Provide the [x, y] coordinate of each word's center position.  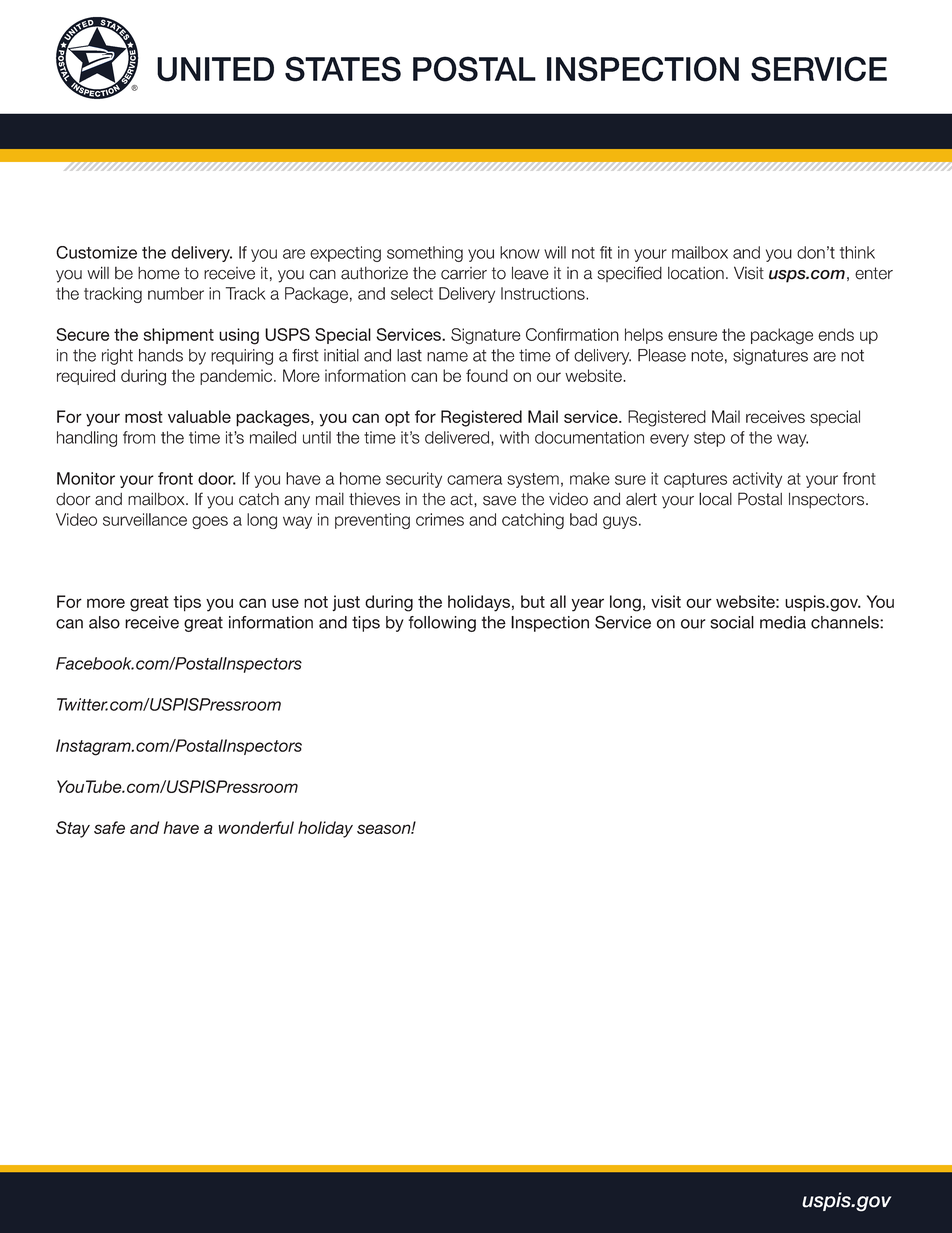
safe [109, 827]
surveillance [145, 519]
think [857, 252]
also [104, 622]
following [442, 624]
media [783, 622]
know [520, 252]
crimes [440, 519]
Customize [96, 252]
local [715, 499]
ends [836, 334]
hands [161, 355]
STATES [343, 69]
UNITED [215, 69]
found [487, 375]
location [696, 273]
